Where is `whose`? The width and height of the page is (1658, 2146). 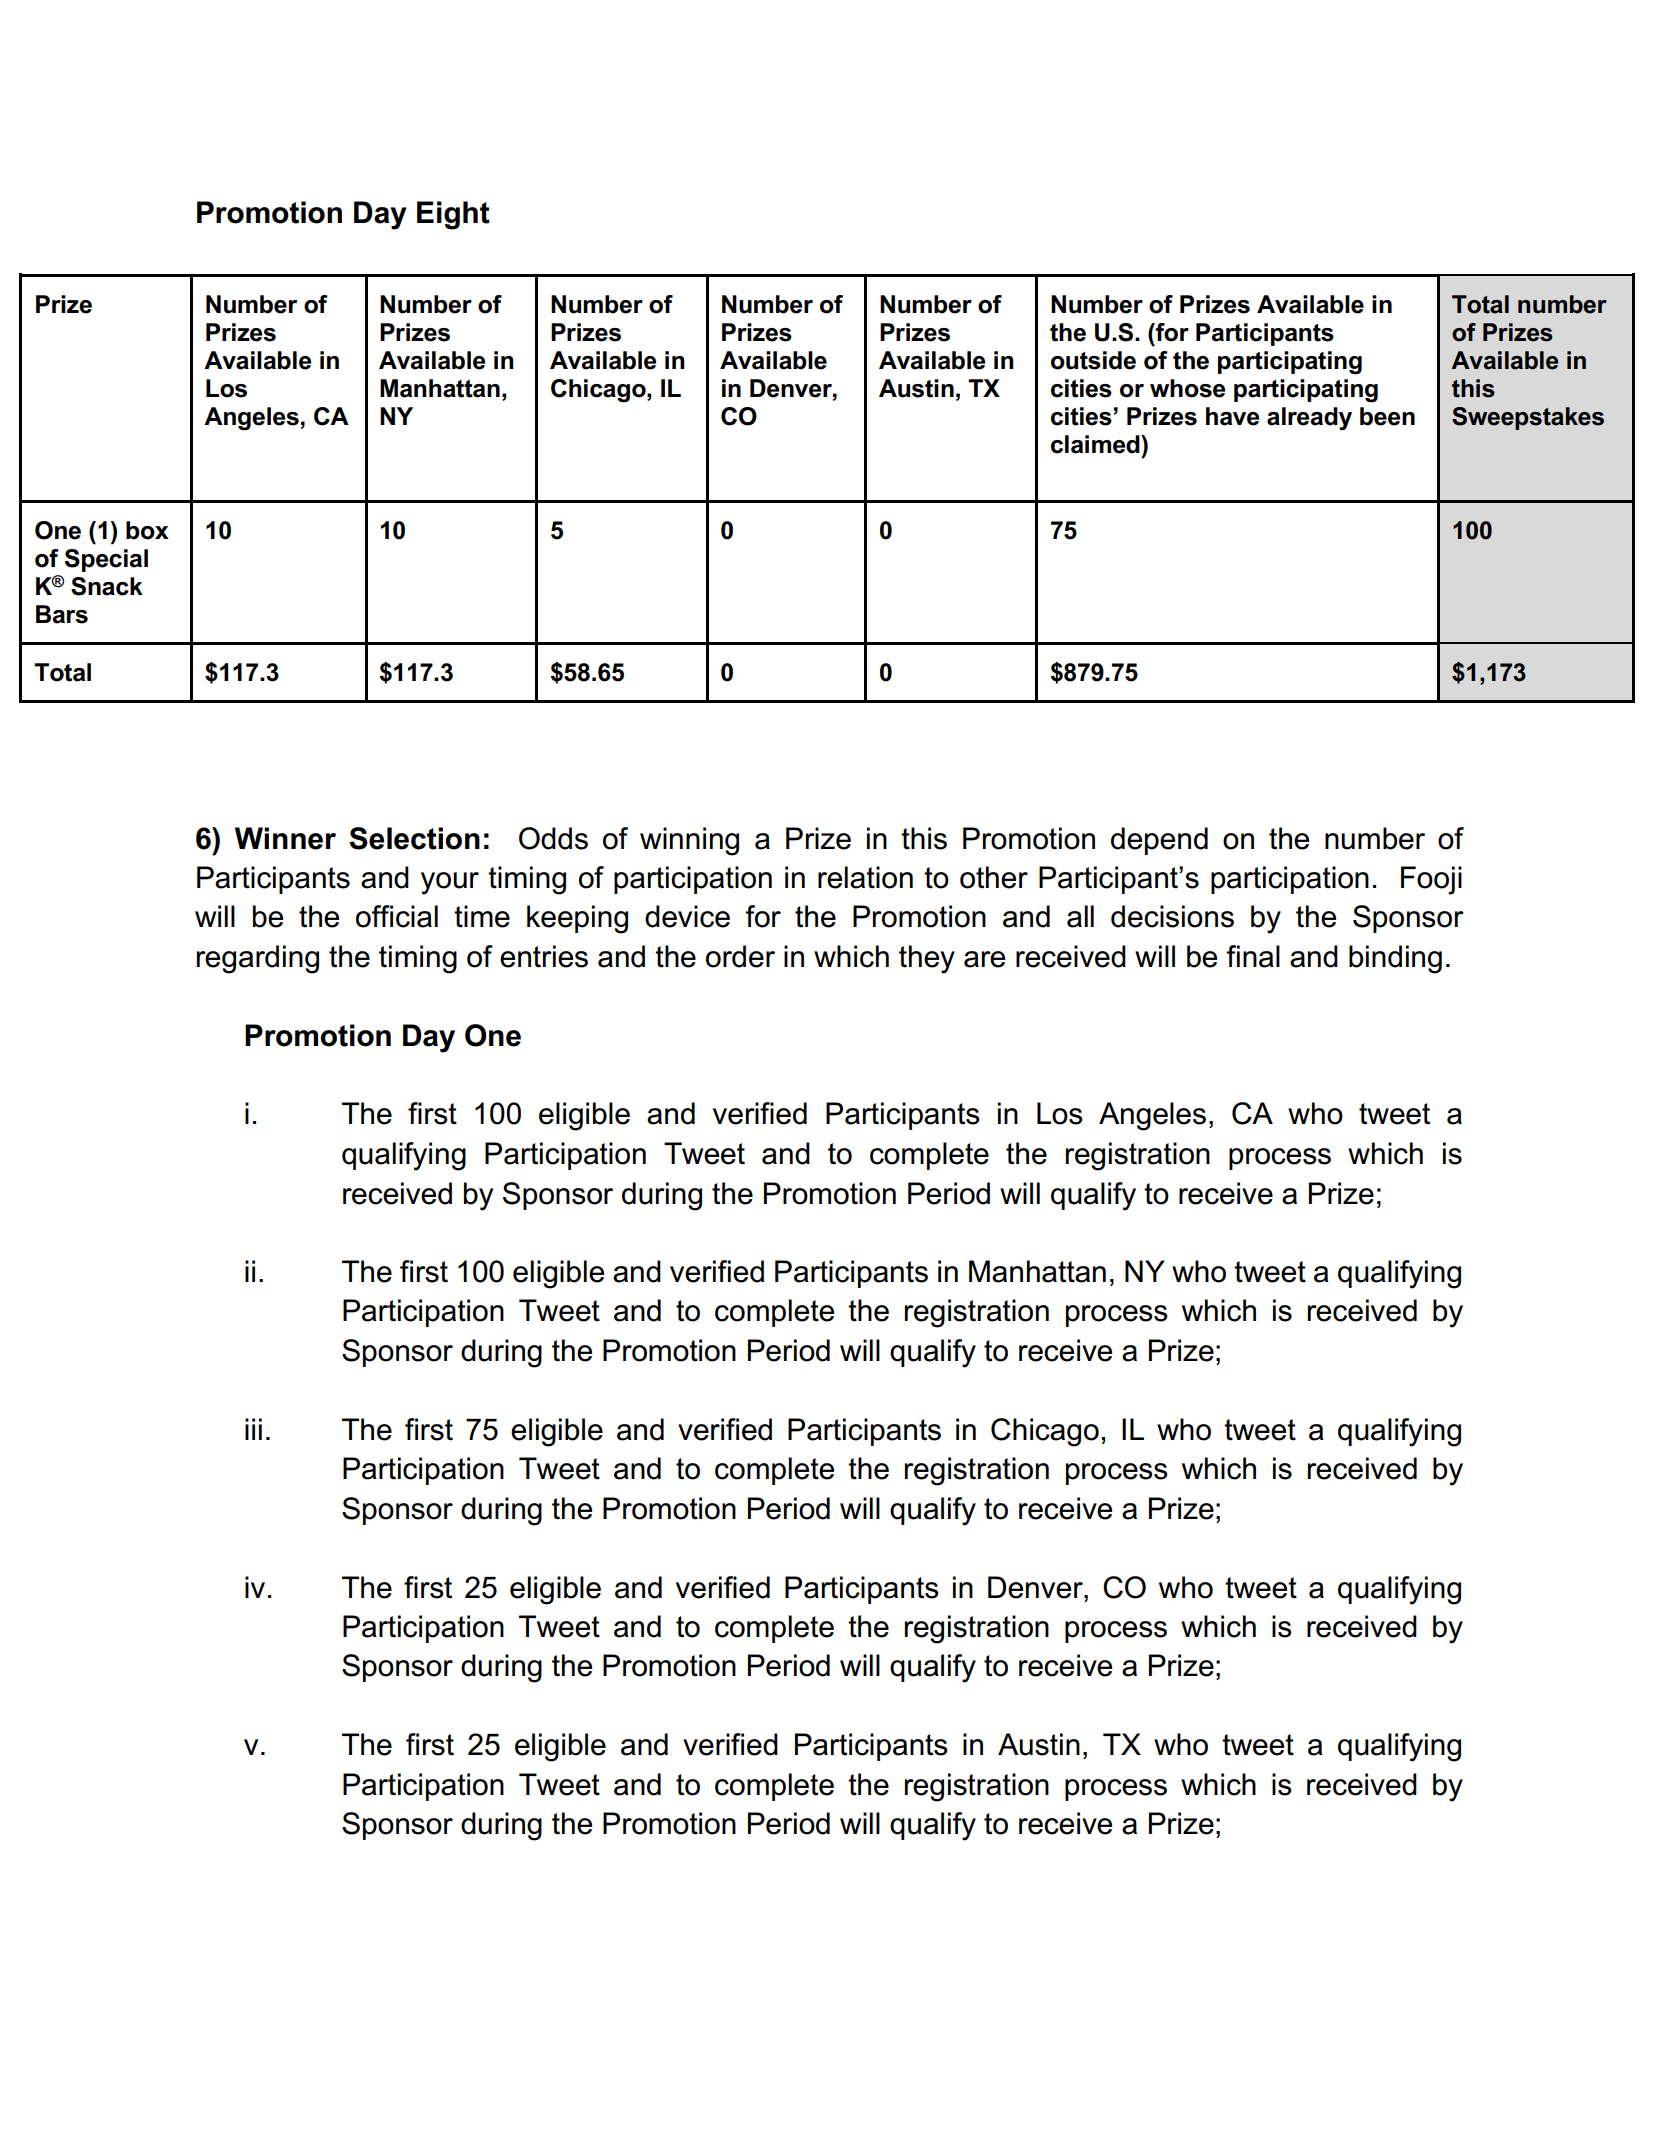
whose is located at coordinates (1187, 388).
